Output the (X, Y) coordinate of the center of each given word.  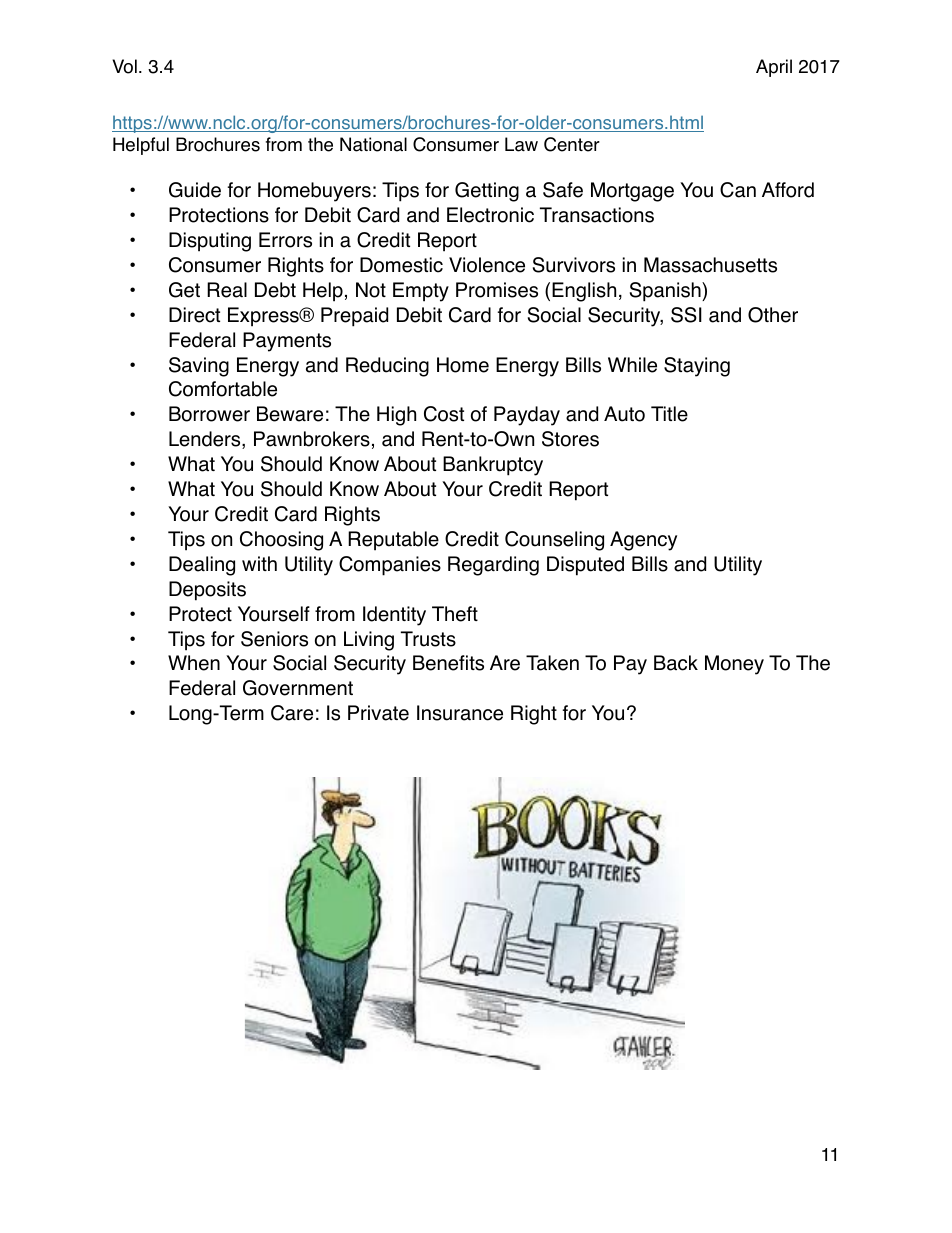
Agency (643, 541)
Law (521, 144)
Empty (421, 292)
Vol (124, 66)
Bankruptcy (493, 466)
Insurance (460, 713)
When (194, 663)
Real (227, 290)
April (774, 68)
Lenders (206, 440)
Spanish (666, 292)
